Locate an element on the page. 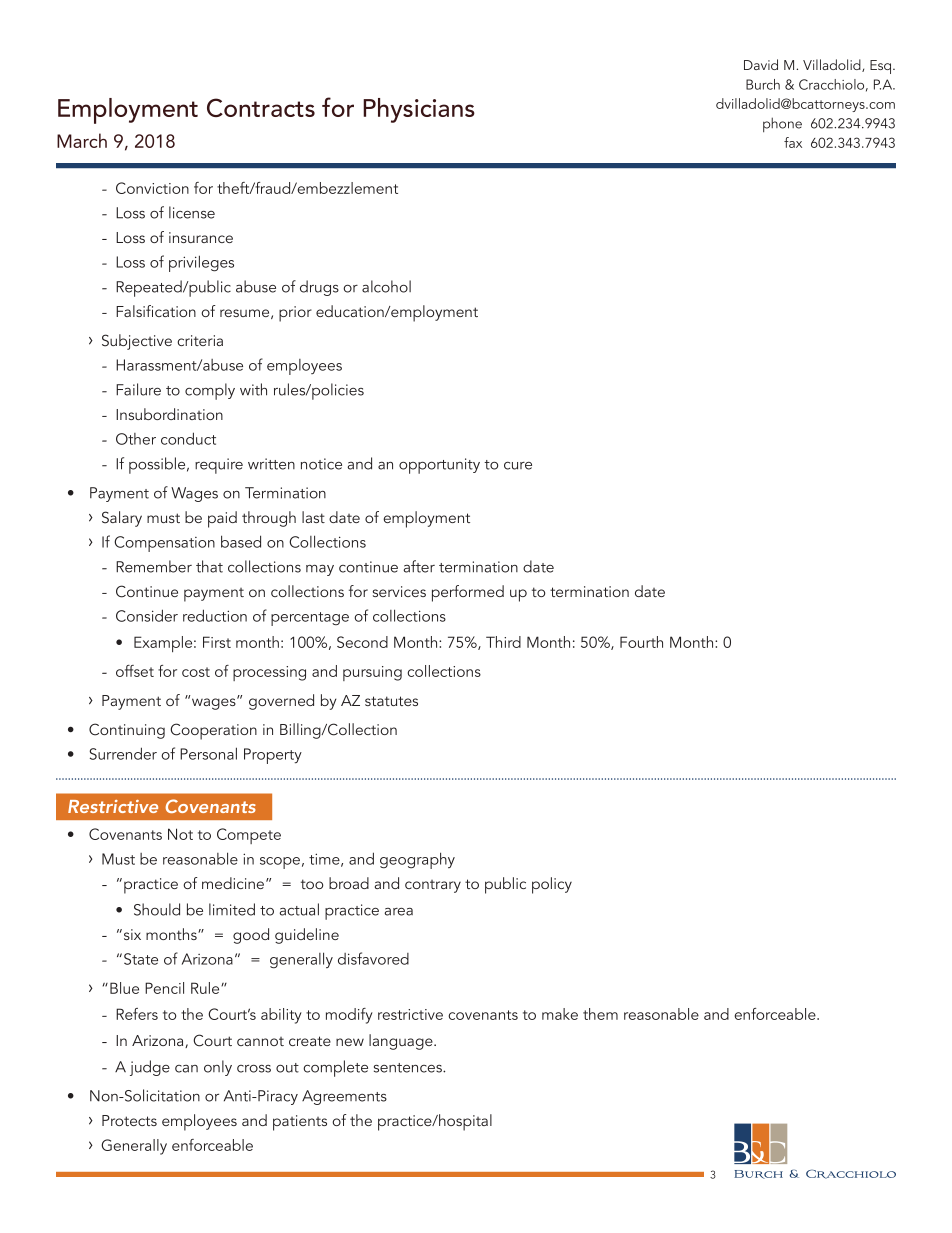  cure is located at coordinates (518, 466).
